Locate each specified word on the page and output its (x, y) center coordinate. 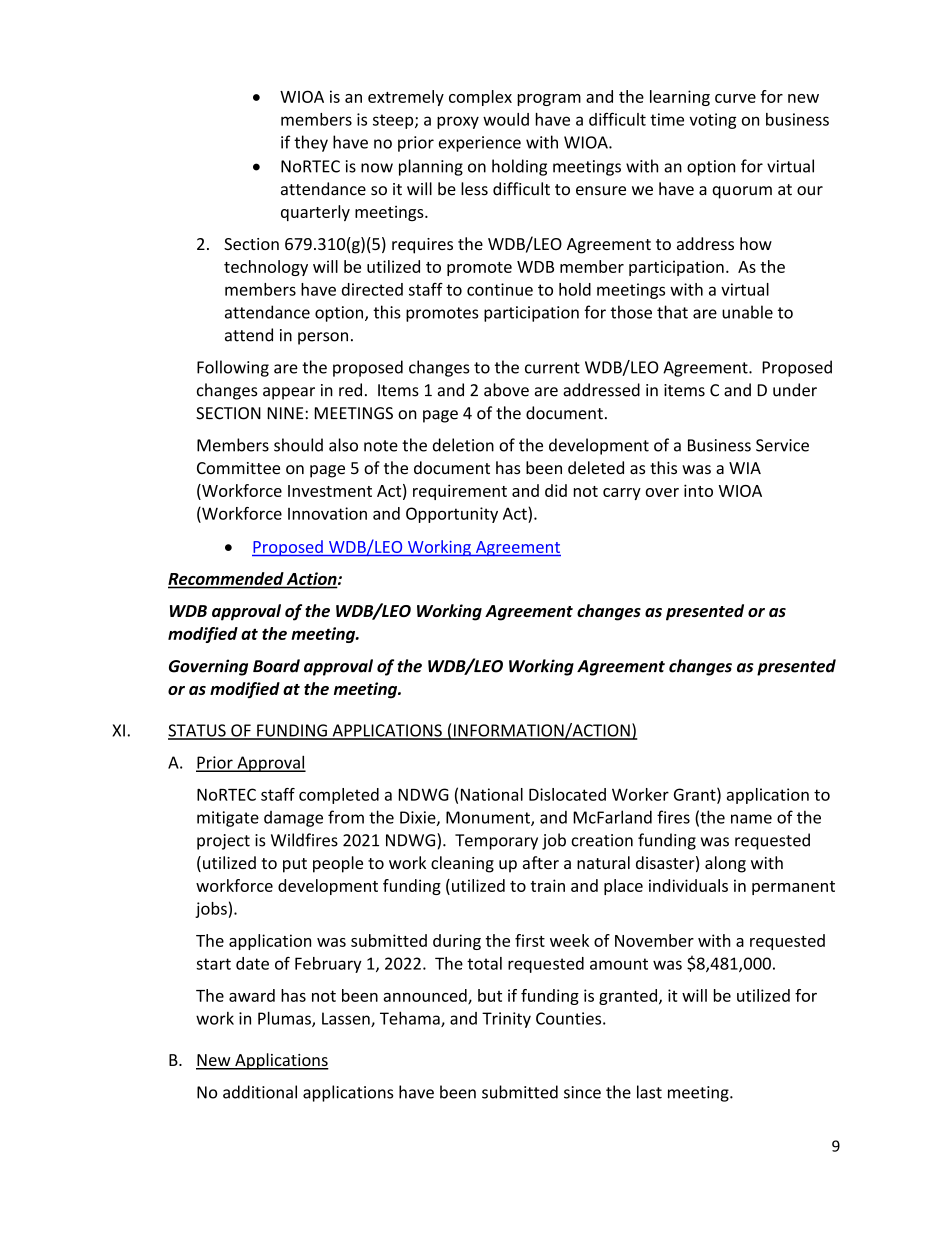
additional (260, 1092)
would (506, 119)
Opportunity (452, 515)
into (698, 490)
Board (276, 666)
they (311, 143)
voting (712, 121)
